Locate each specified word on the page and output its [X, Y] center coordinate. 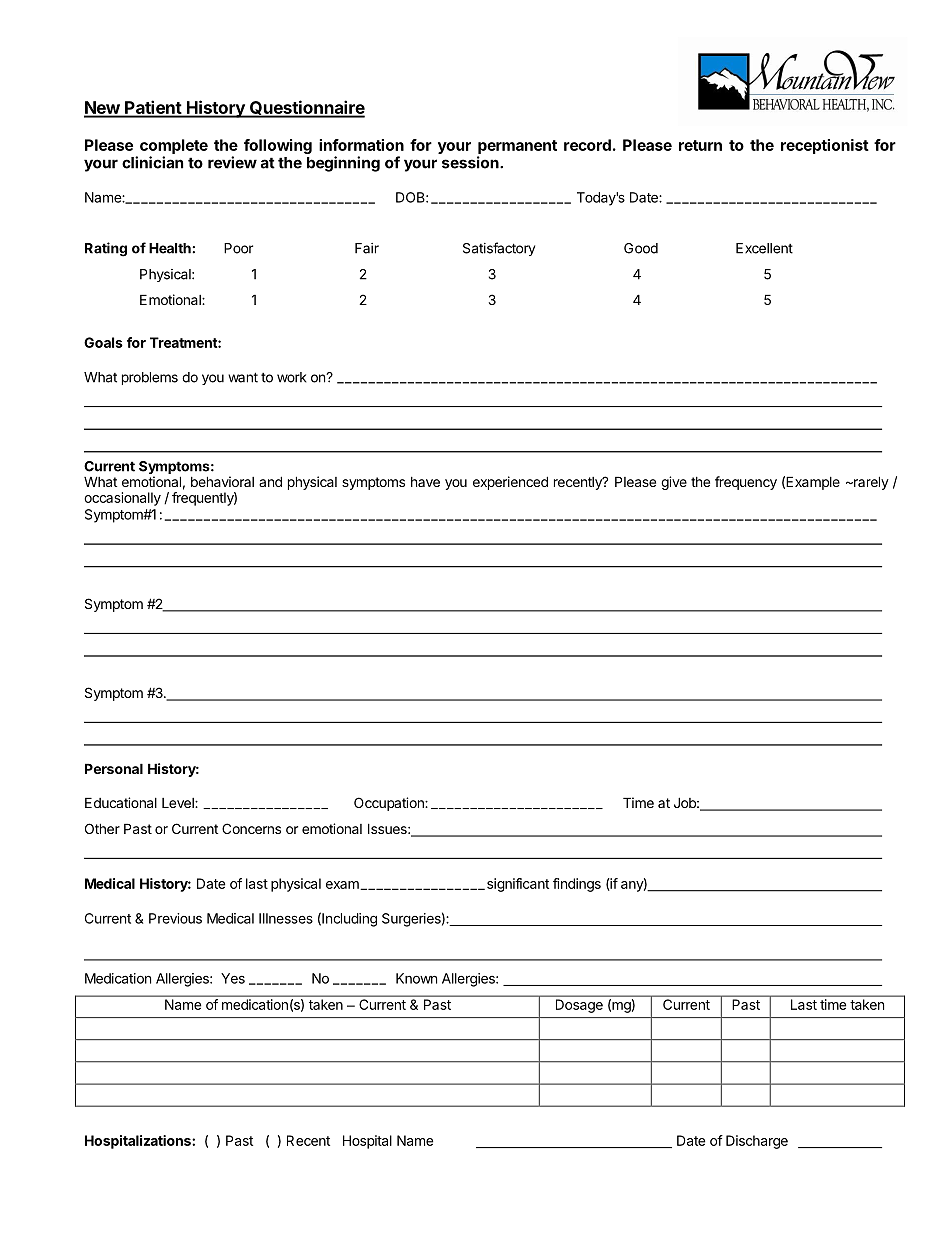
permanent [517, 147]
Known [416, 978]
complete [174, 146]
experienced [510, 483]
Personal [114, 768]
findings [577, 885]
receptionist [825, 146]
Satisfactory [499, 249]
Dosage [579, 1006]
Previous [175, 918]
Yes [233, 978]
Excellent [764, 248]
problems [150, 378]
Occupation [390, 804]
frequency [746, 483]
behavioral [222, 481]
